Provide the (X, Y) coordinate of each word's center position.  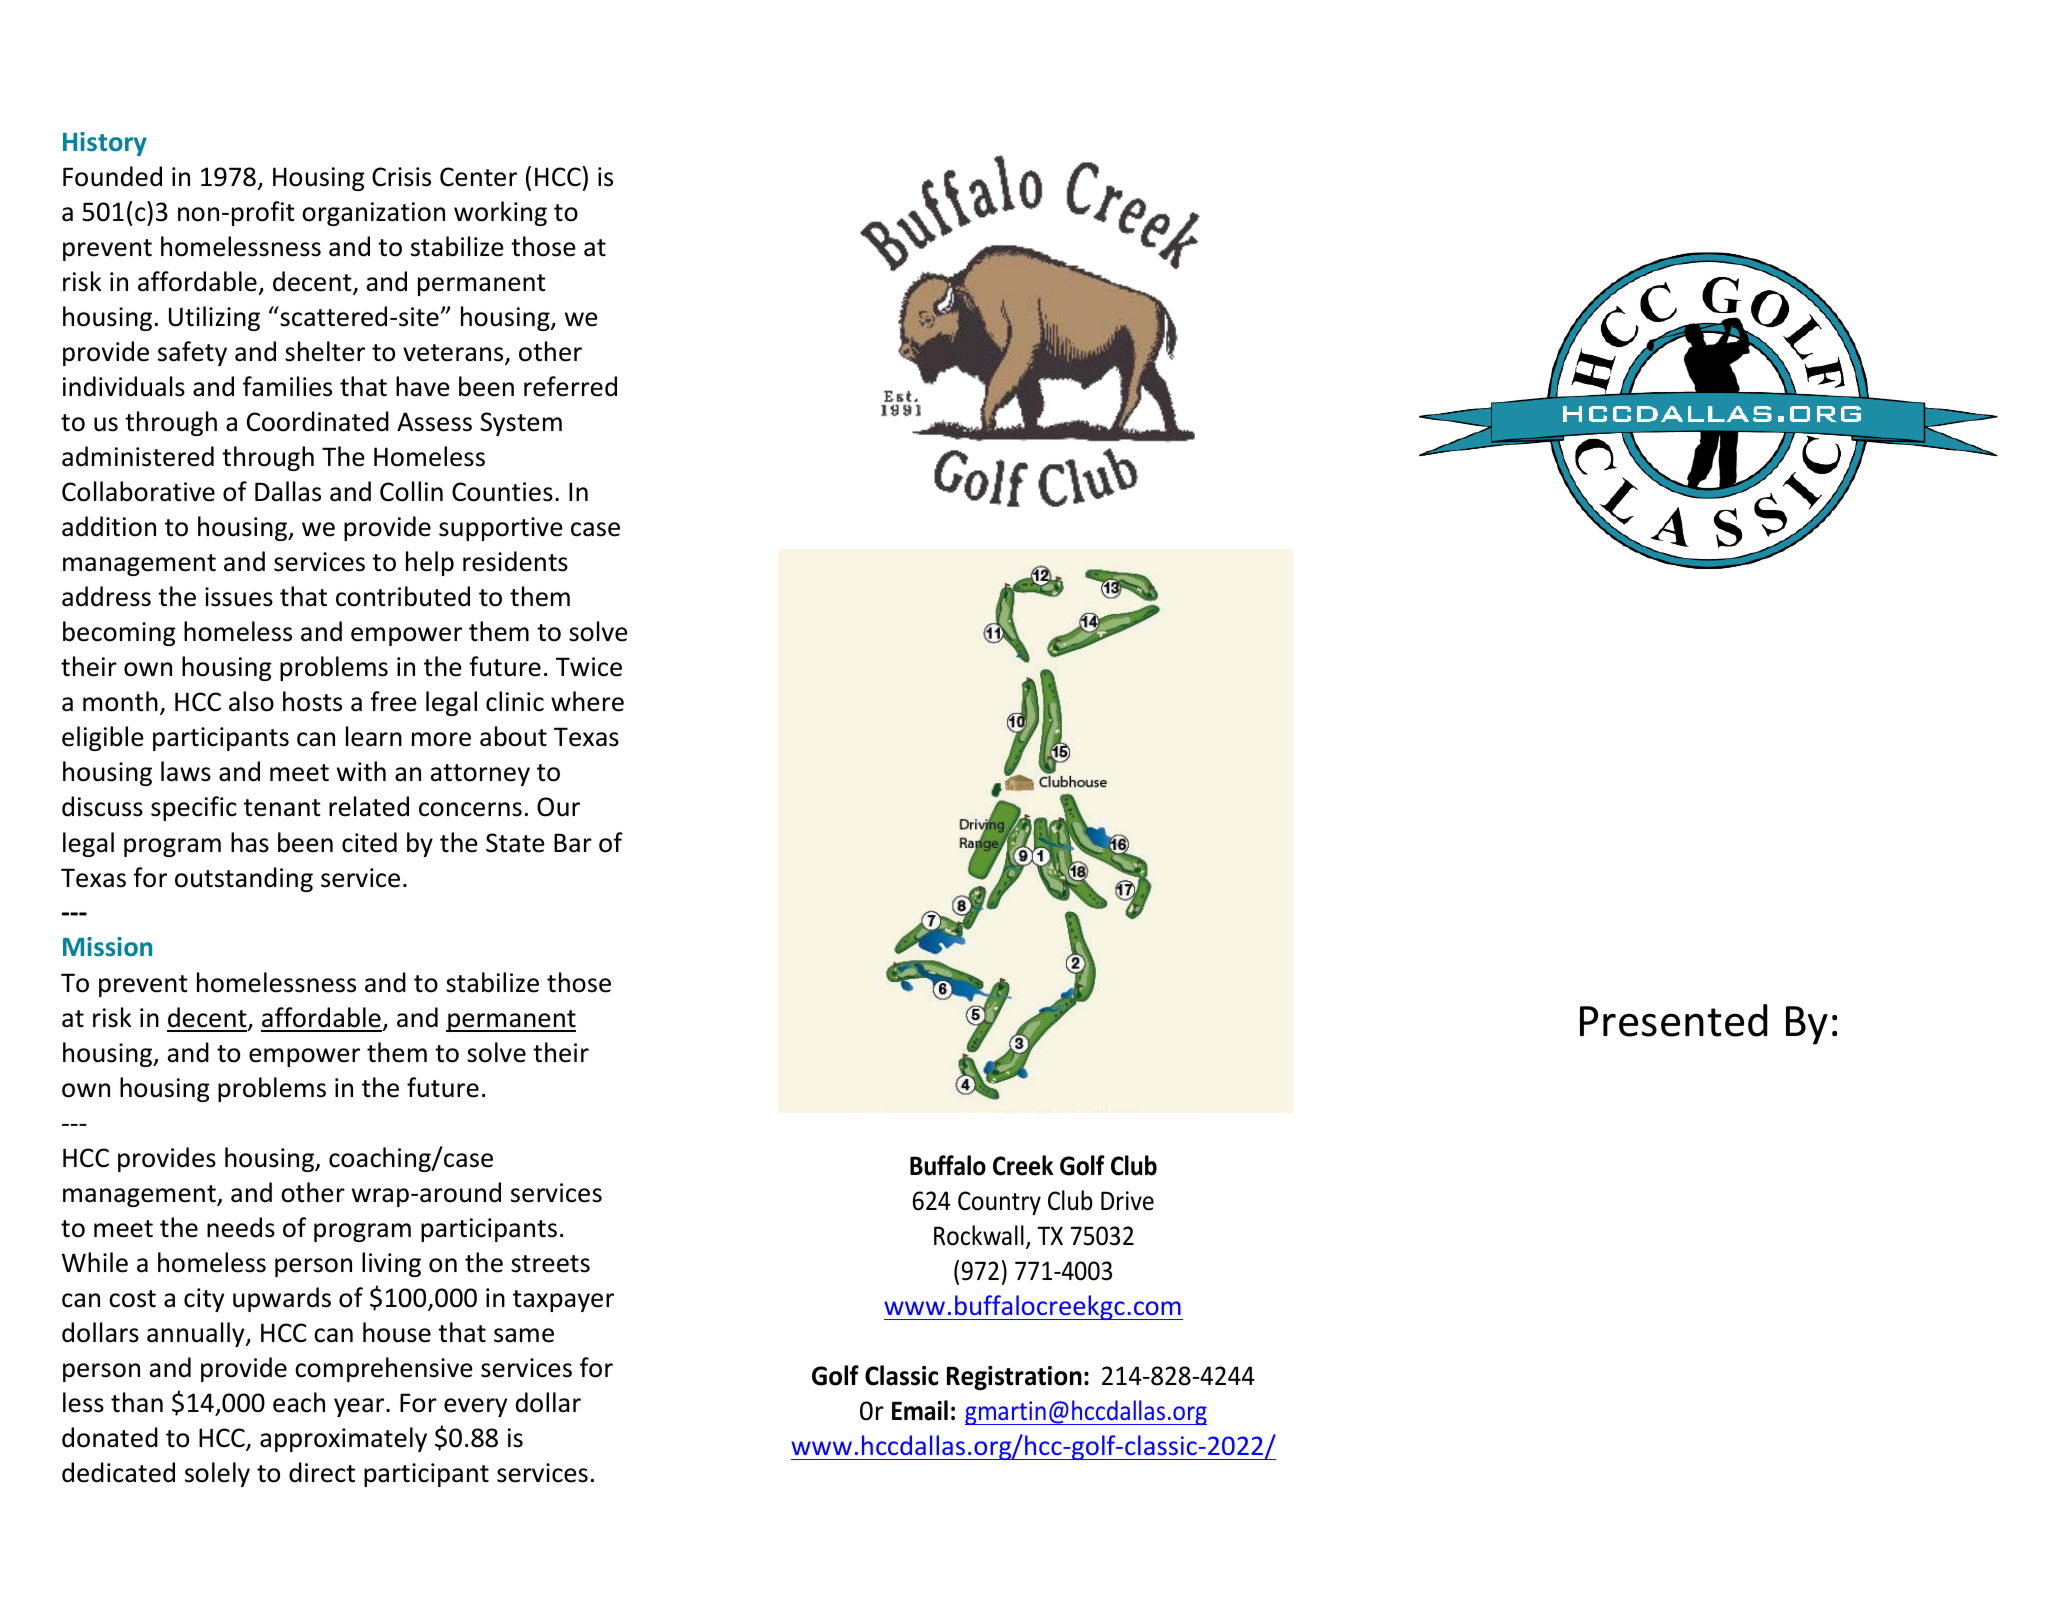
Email (920, 1410)
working (500, 213)
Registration (1014, 1378)
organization (373, 214)
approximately (343, 1439)
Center (478, 177)
